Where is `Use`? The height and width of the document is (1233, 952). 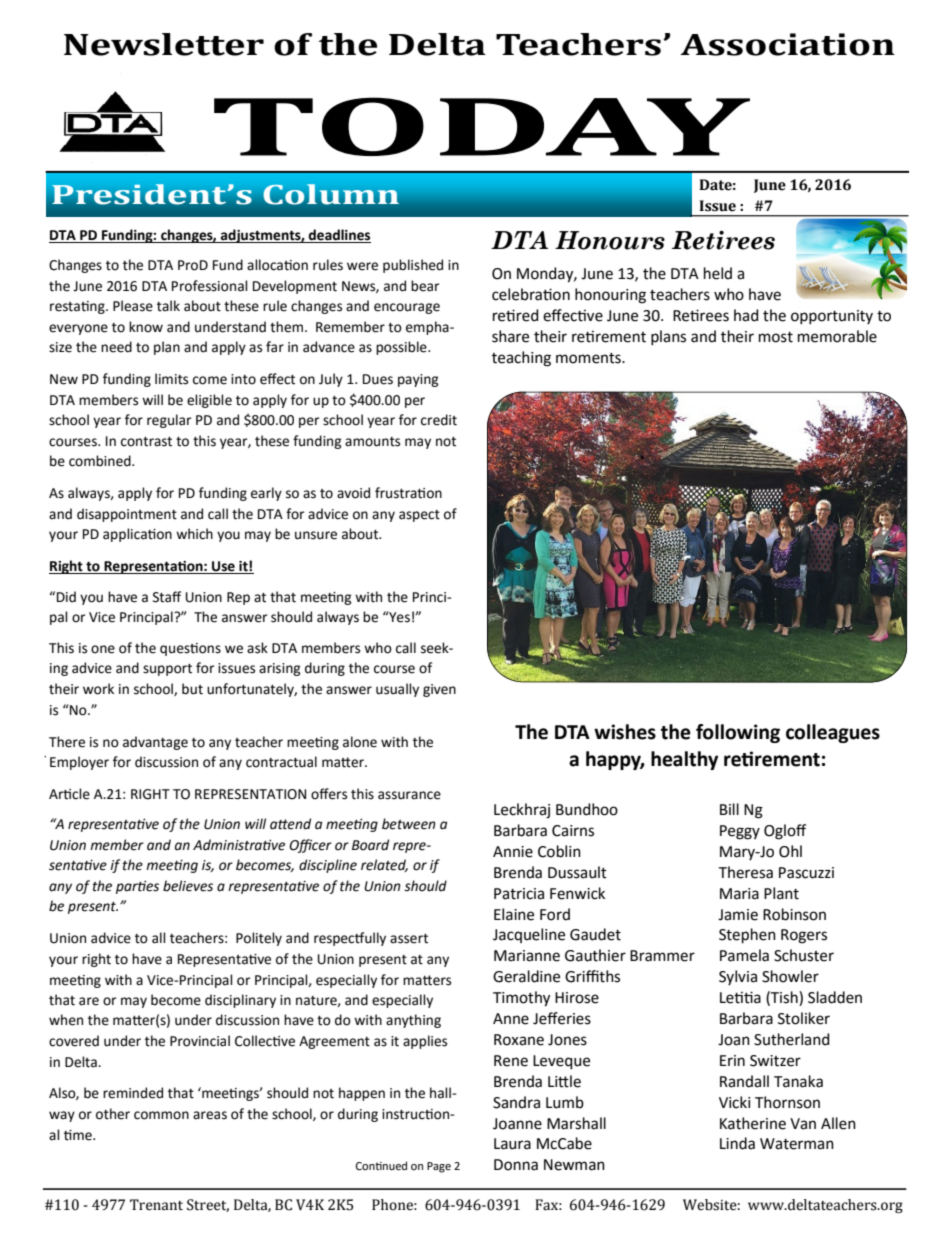
Use is located at coordinates (223, 567).
